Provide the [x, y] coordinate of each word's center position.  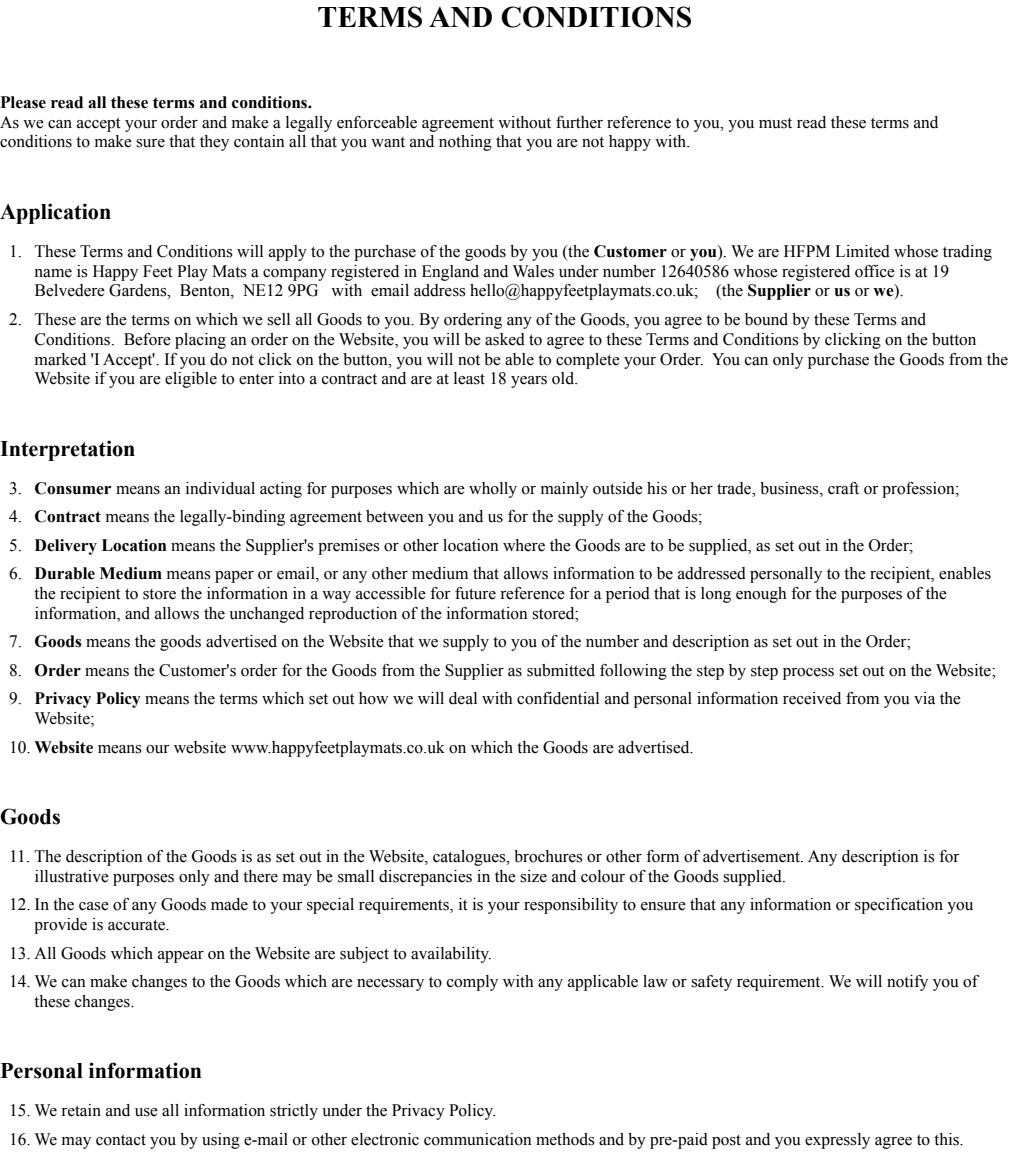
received [812, 698]
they [214, 143]
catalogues [470, 858]
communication [478, 1139]
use [146, 1112]
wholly [493, 490]
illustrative [72, 876]
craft [843, 488]
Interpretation [67, 450]
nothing [465, 143]
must [775, 123]
